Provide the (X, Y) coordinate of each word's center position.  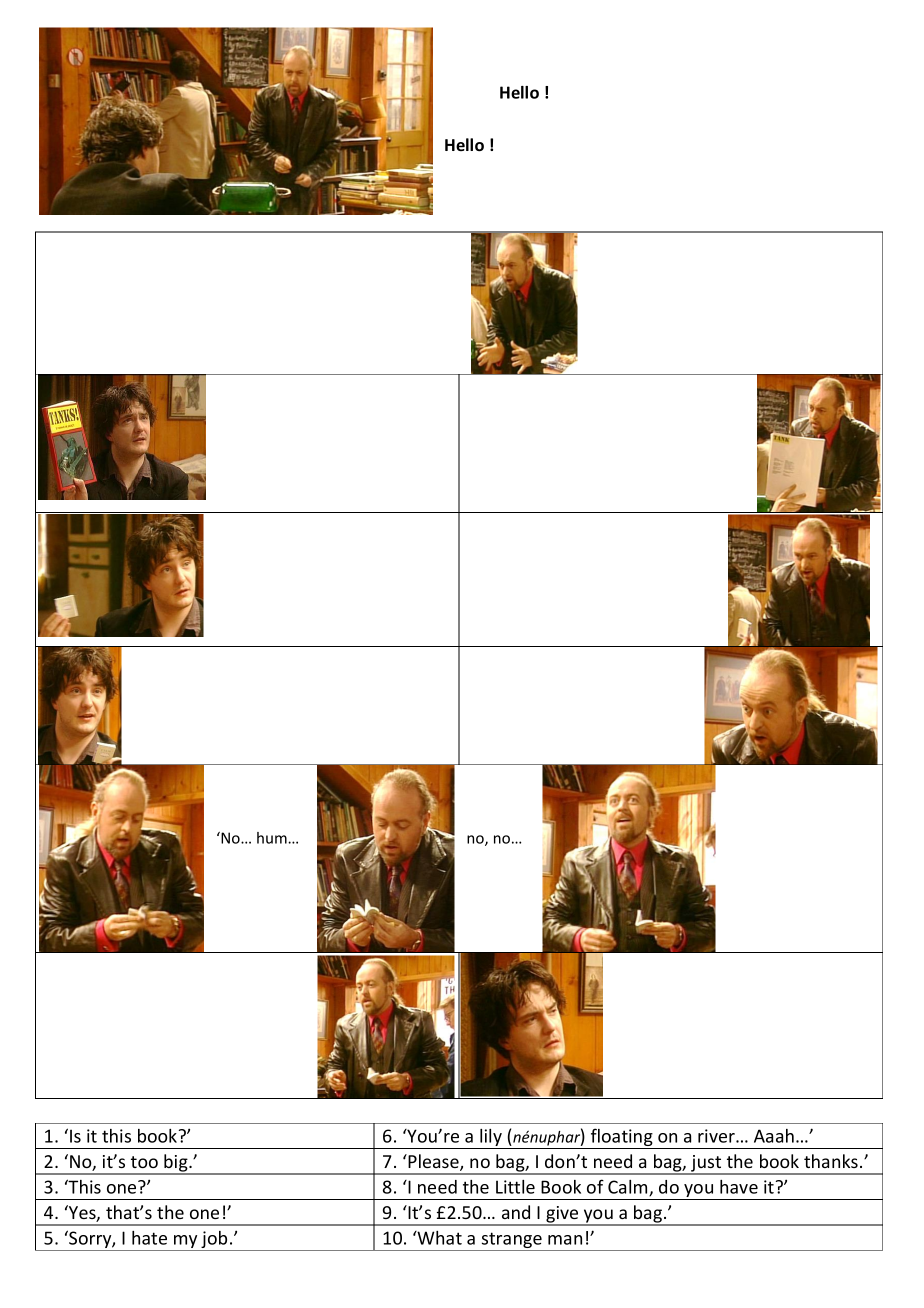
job (214, 1241)
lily (491, 1139)
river (717, 1136)
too (144, 1162)
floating (621, 1138)
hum (273, 838)
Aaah (774, 1136)
